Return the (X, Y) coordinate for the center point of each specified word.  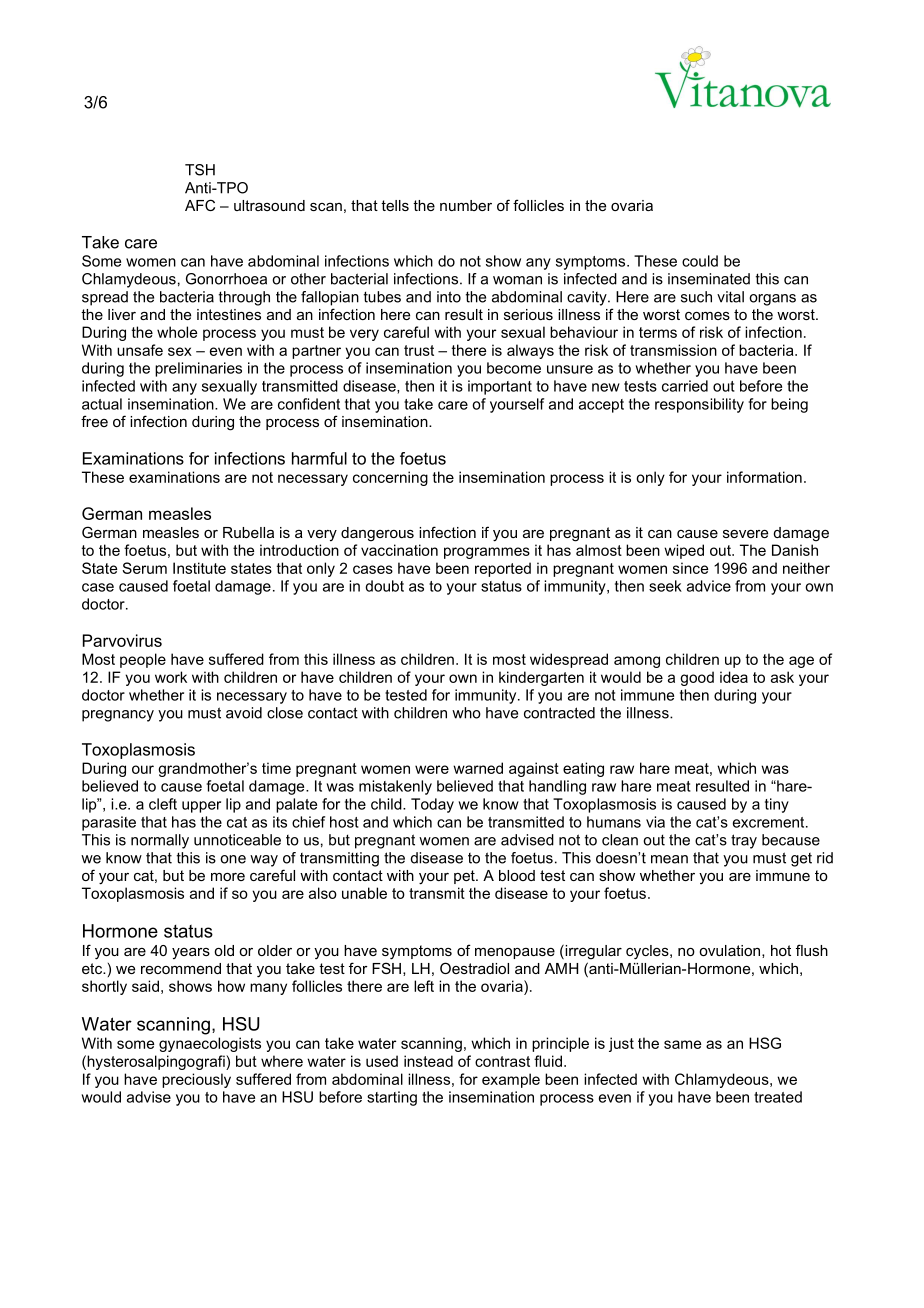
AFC (200, 205)
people (143, 660)
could (700, 261)
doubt (384, 586)
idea (734, 677)
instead (428, 1061)
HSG (765, 1043)
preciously (196, 1080)
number (466, 205)
